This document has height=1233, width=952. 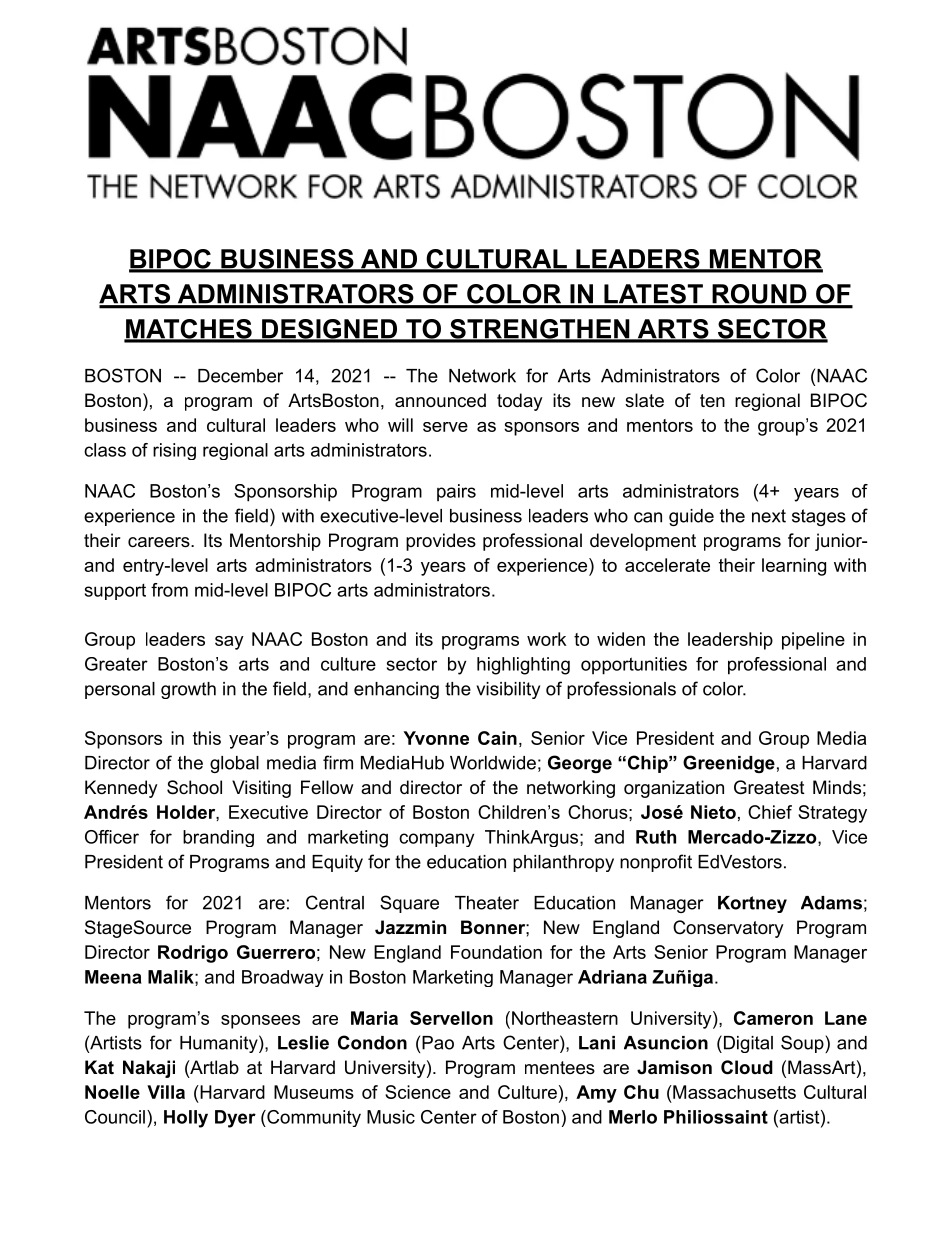 I want to click on this, so click(x=207, y=738).
